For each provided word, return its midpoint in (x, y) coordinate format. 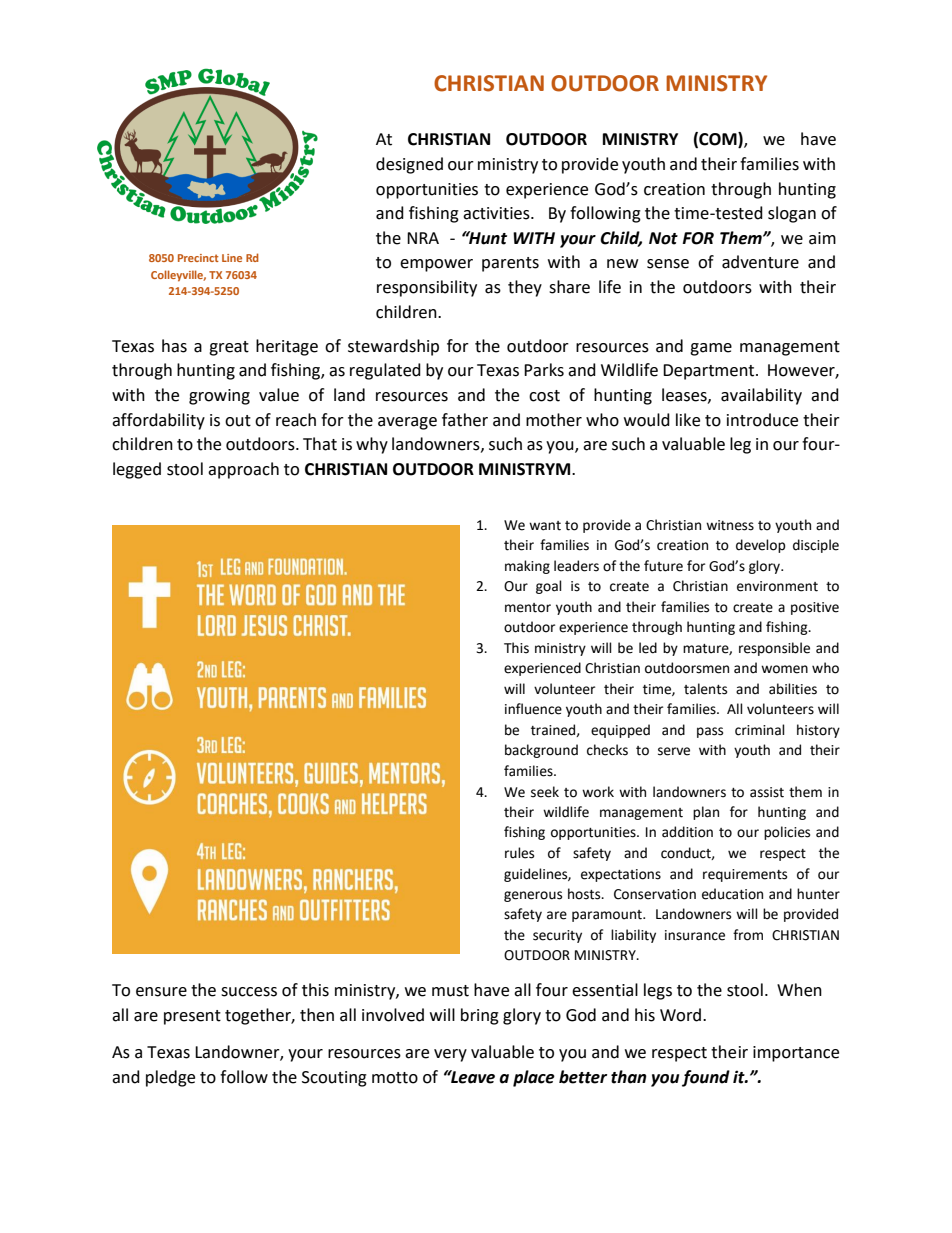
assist (767, 792)
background (541, 751)
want (545, 526)
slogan (792, 214)
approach (243, 470)
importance (796, 1054)
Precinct (198, 258)
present (192, 1017)
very (450, 1055)
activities (497, 213)
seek (545, 792)
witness (730, 525)
